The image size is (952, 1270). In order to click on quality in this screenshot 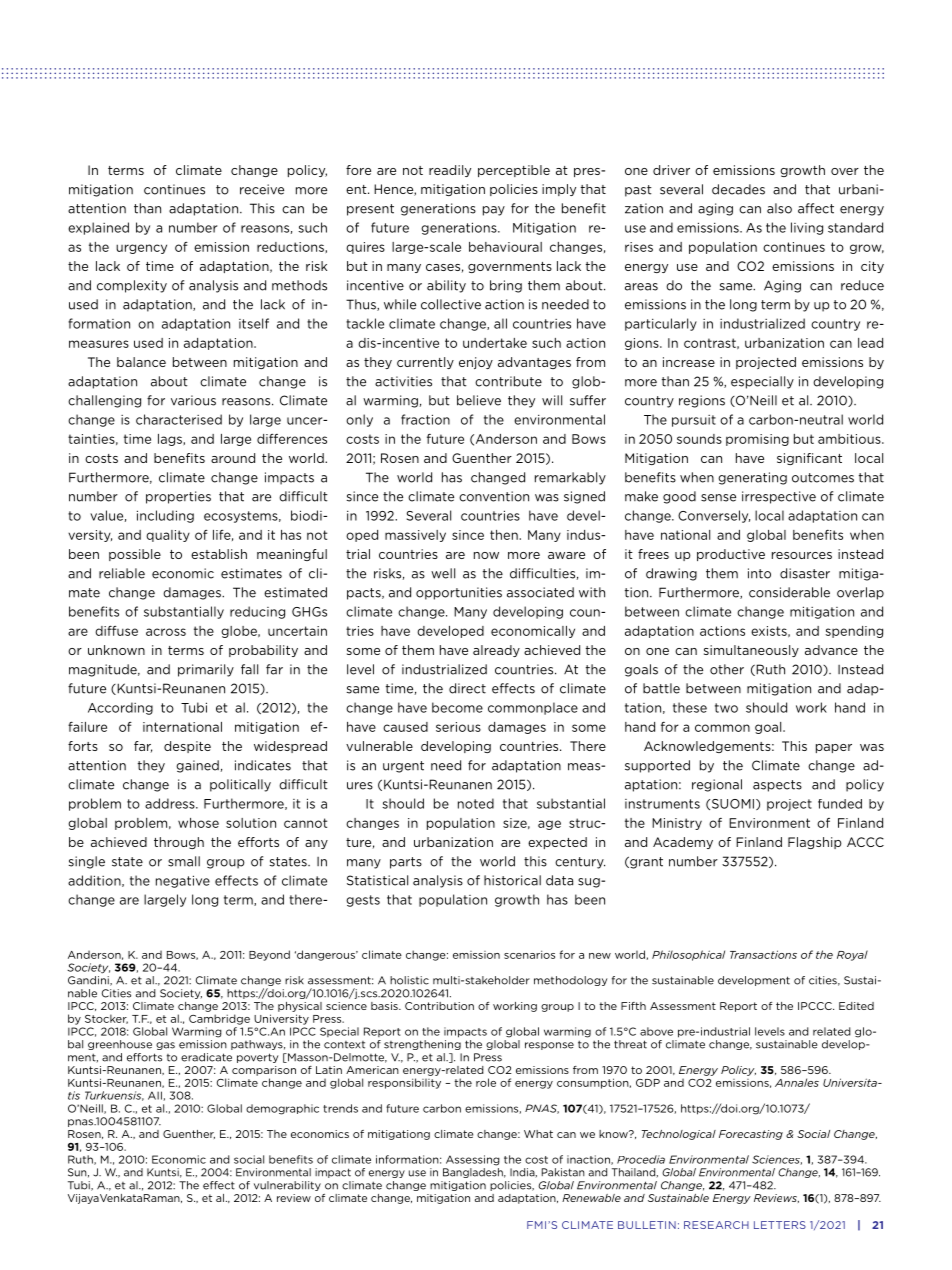, I will do `click(168, 536)`.
